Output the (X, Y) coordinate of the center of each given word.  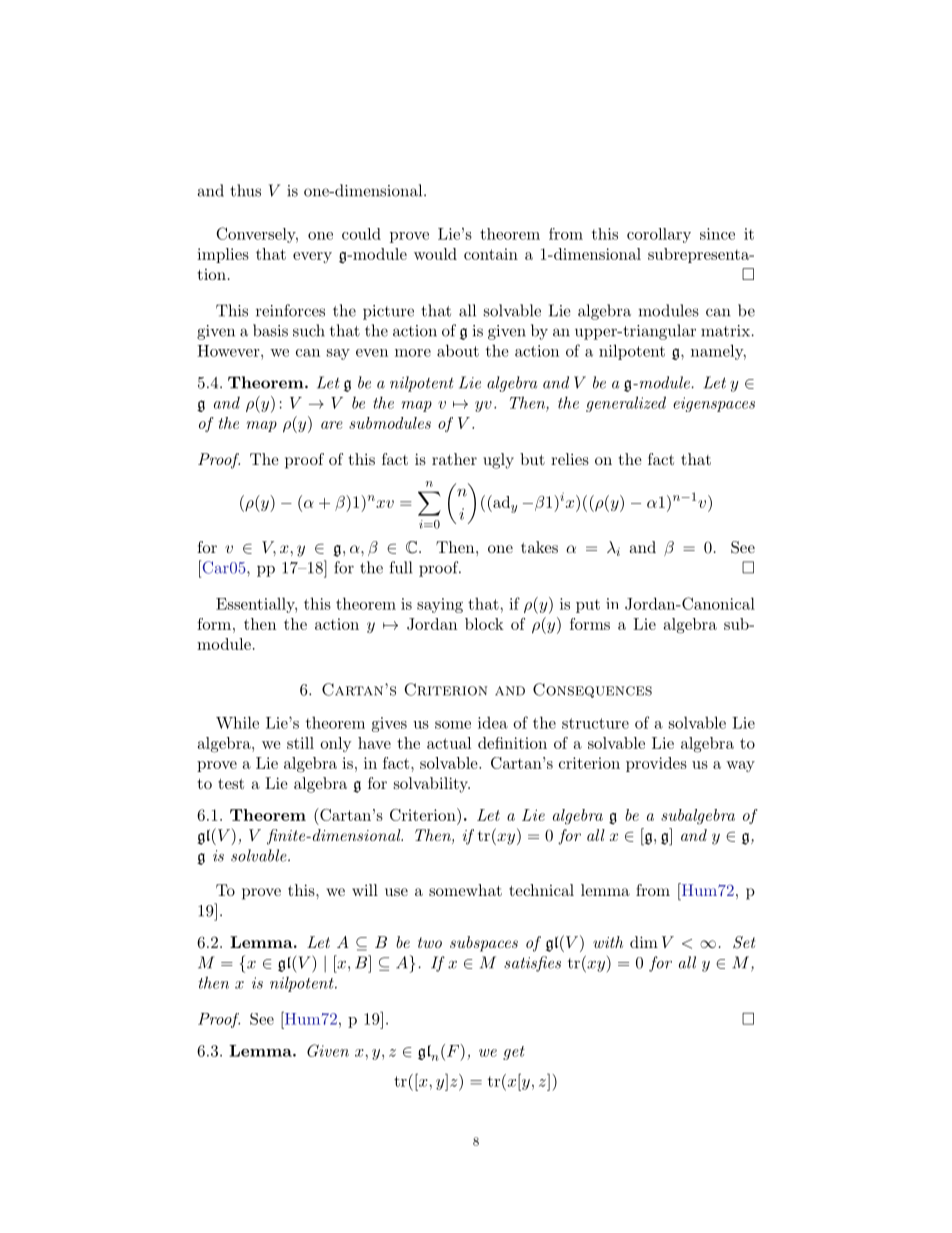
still (300, 743)
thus (245, 190)
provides (656, 764)
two (430, 942)
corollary (659, 235)
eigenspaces (714, 404)
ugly (498, 461)
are (332, 425)
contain (491, 254)
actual (449, 743)
